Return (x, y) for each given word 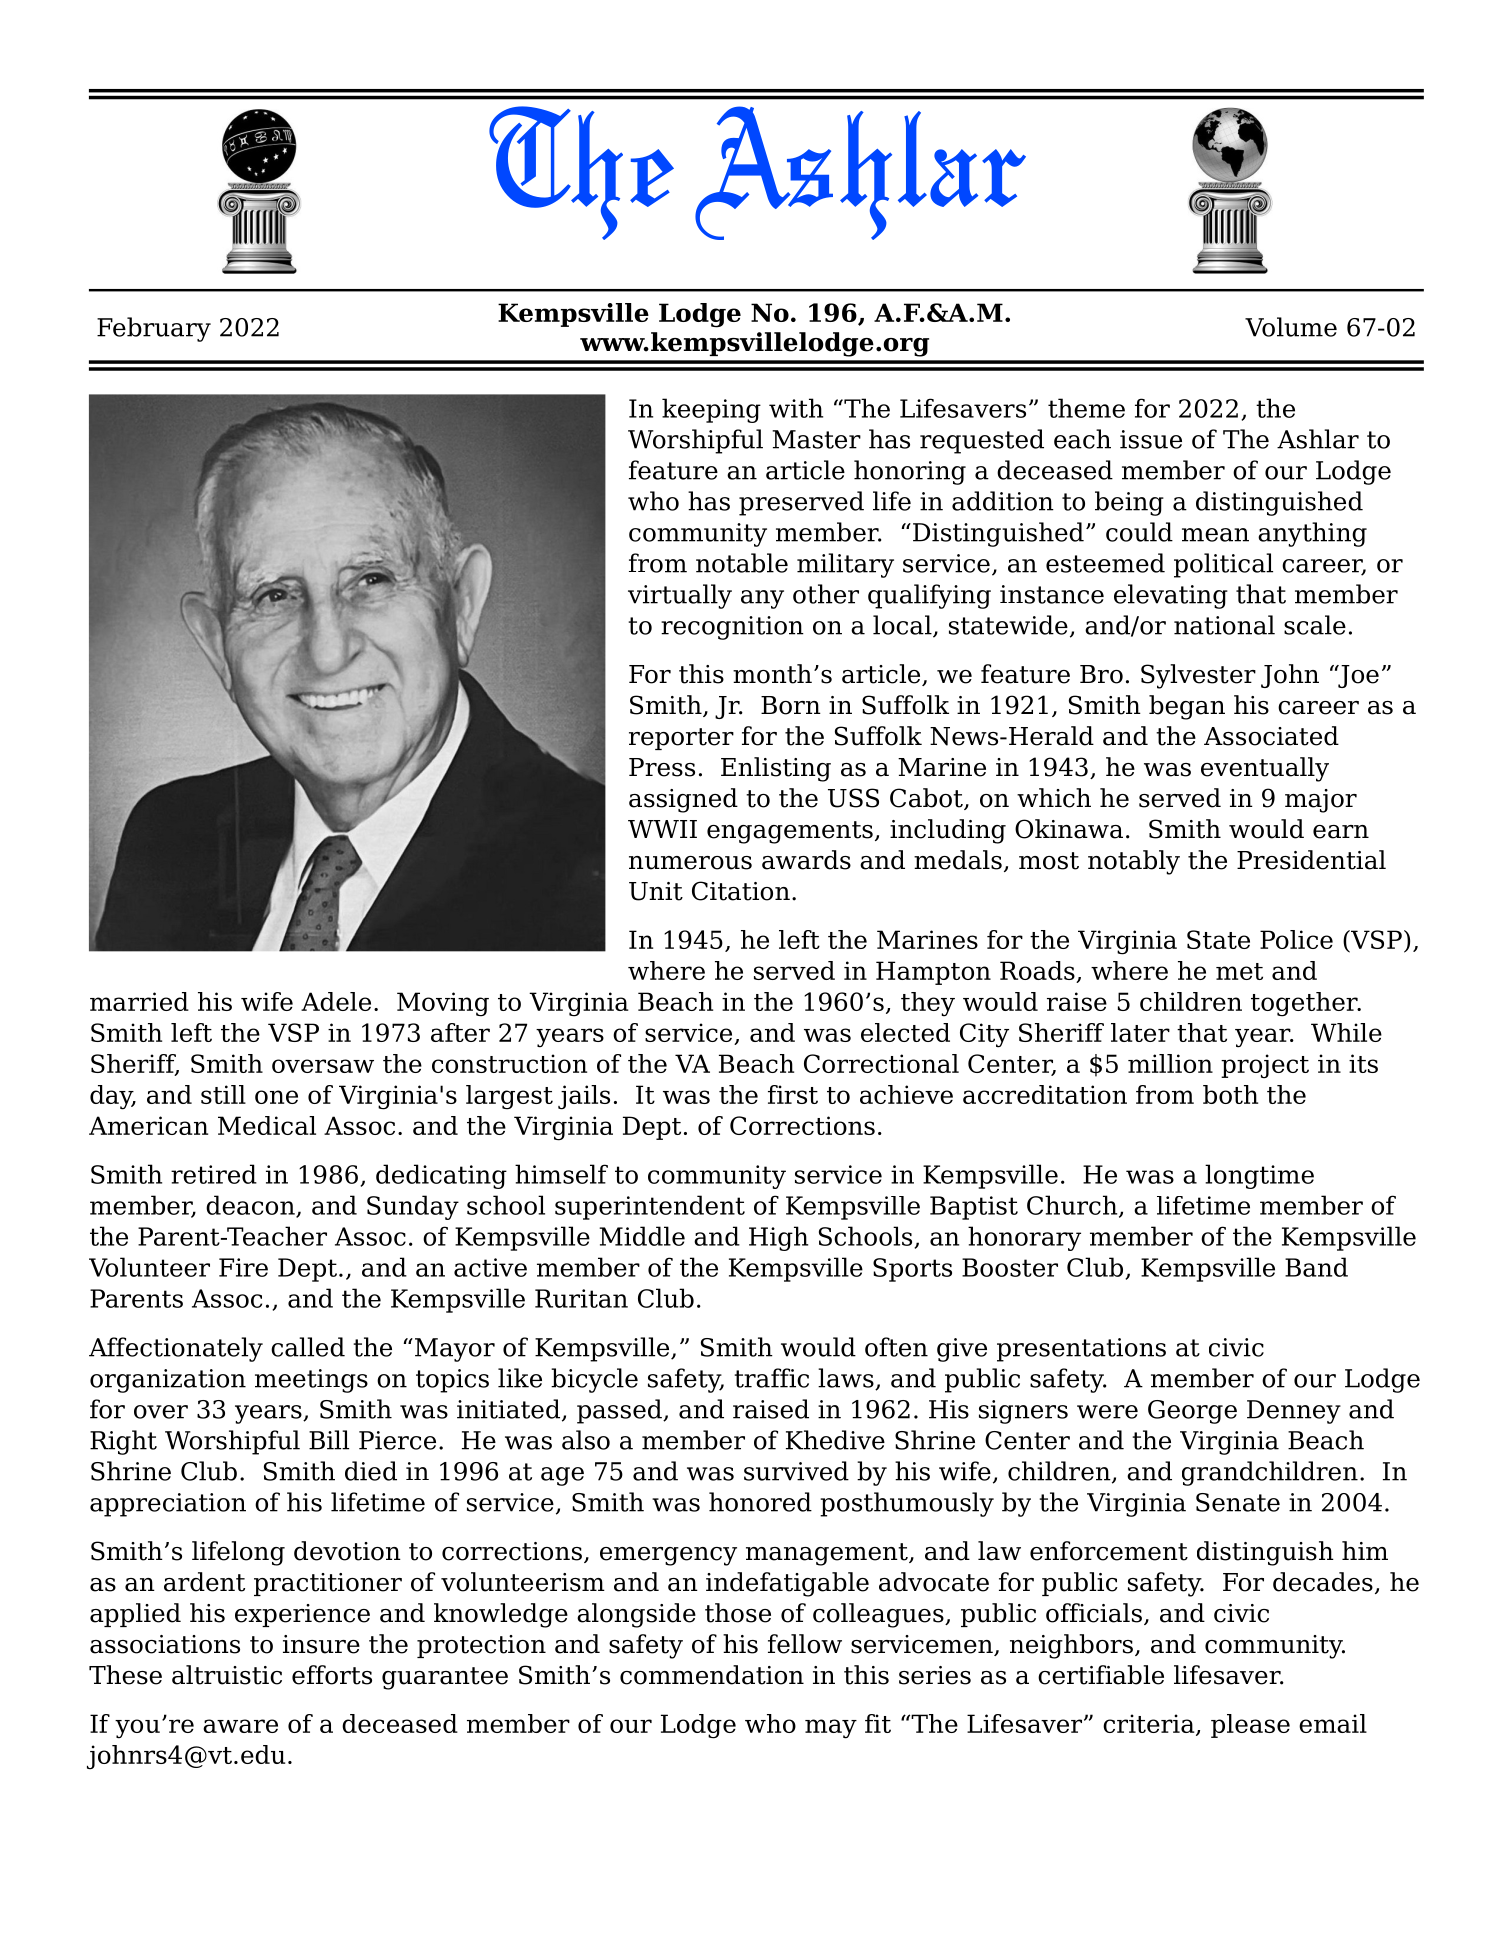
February (154, 329)
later (1140, 1032)
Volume (1291, 327)
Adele (336, 1001)
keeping (711, 410)
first (793, 1094)
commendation (712, 1675)
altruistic (227, 1675)
